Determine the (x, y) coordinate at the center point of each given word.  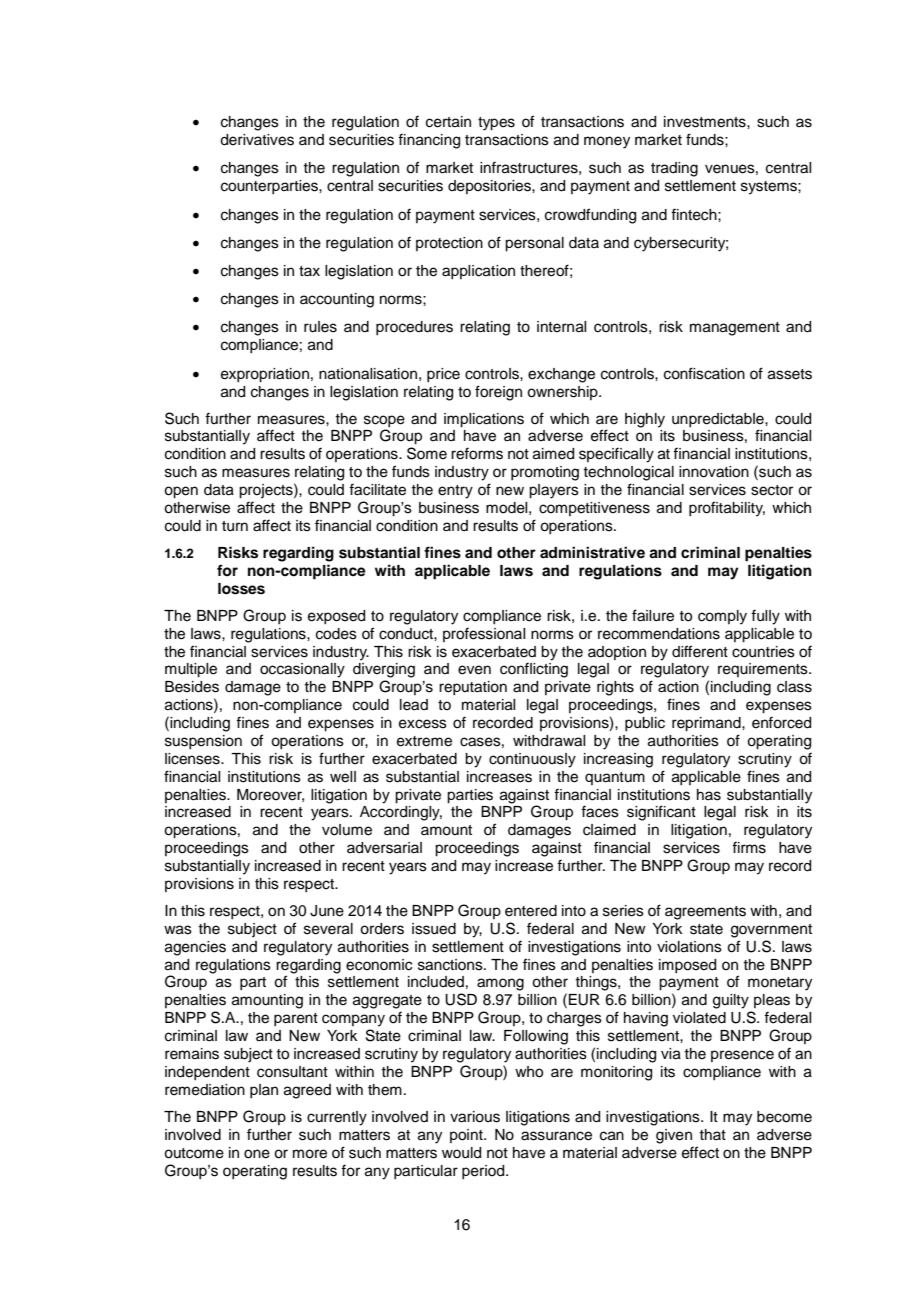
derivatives (257, 140)
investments (706, 122)
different (700, 651)
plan (264, 1091)
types (496, 124)
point (467, 1136)
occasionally (302, 670)
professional (484, 634)
